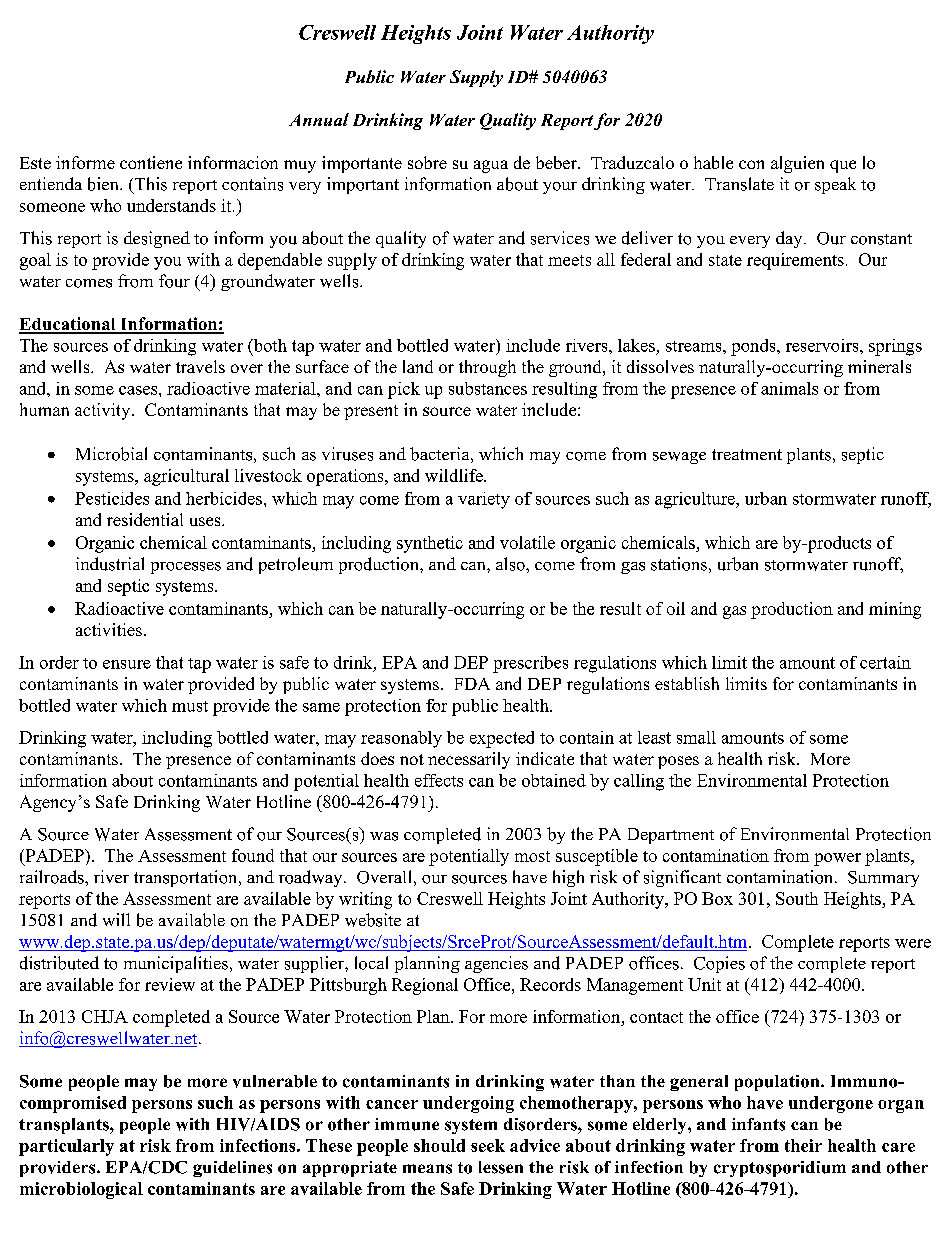  I want to click on agua, so click(491, 166).
